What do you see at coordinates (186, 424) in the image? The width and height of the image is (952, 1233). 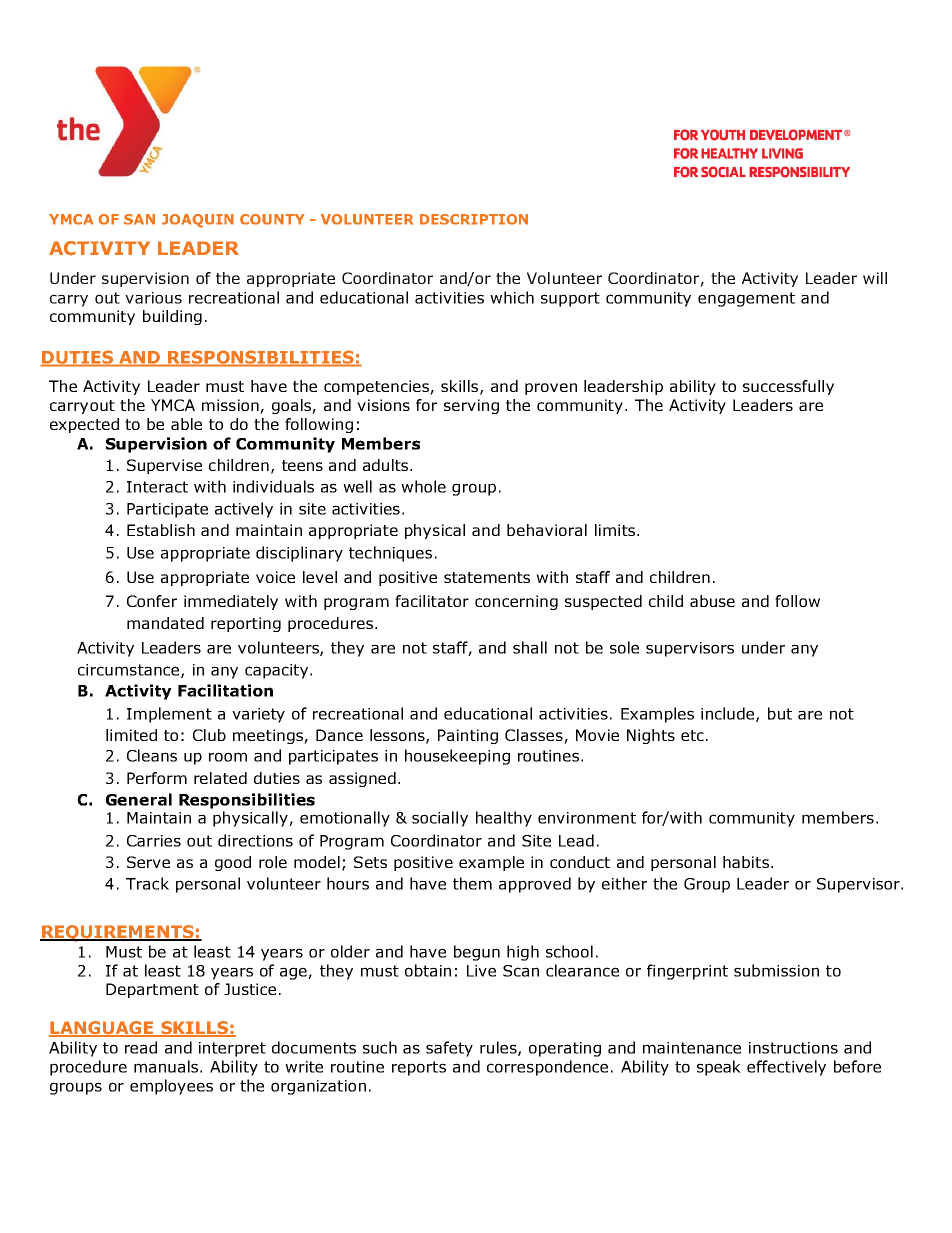 I see `able` at bounding box center [186, 424].
